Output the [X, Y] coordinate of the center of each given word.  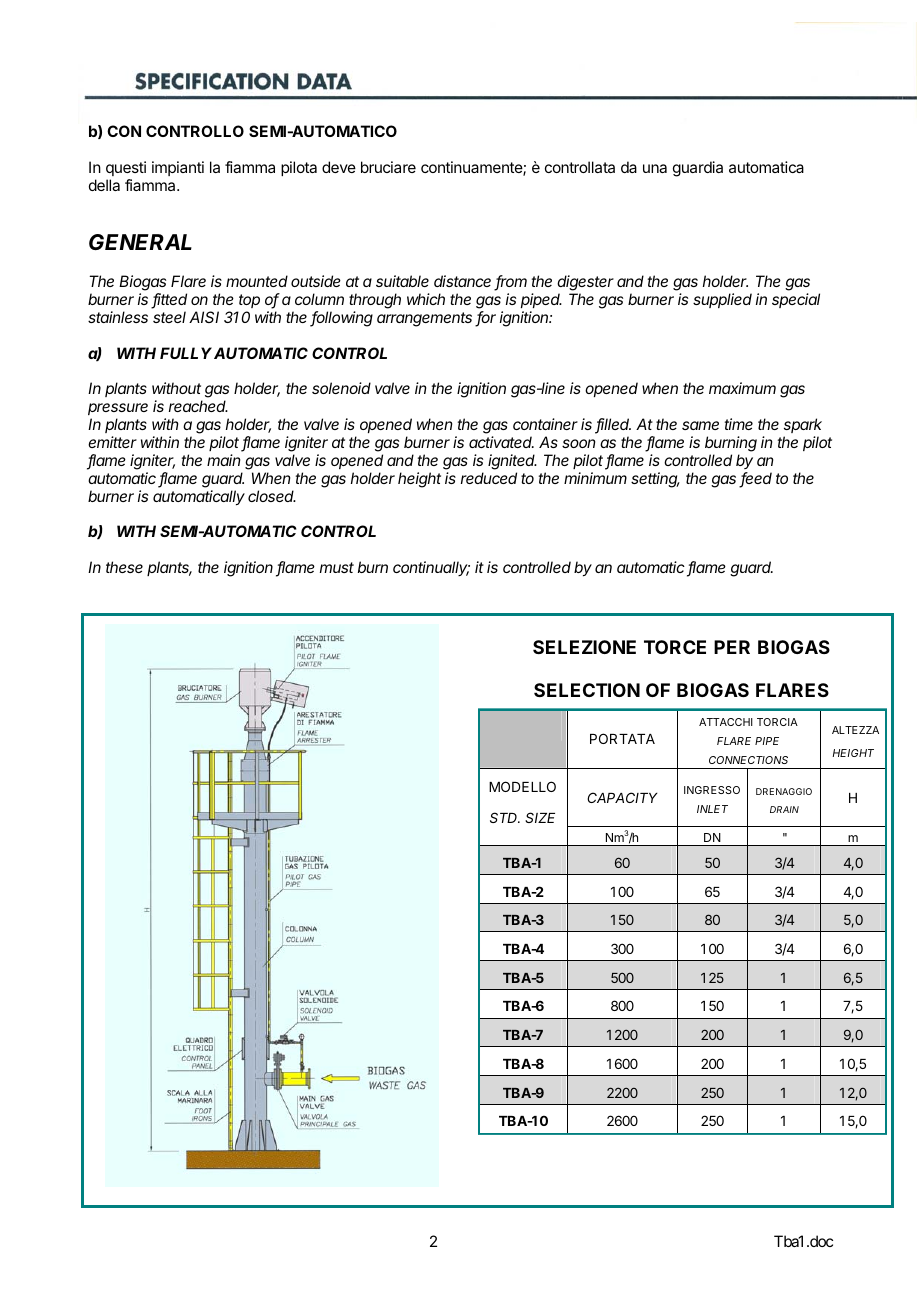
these [124, 567]
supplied [722, 300]
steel [169, 317]
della [104, 185]
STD [505, 817]
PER [732, 647]
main [223, 460]
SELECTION [587, 690]
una [655, 168]
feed [756, 479]
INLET [712, 809]
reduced [489, 478]
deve [339, 167]
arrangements [424, 319]
